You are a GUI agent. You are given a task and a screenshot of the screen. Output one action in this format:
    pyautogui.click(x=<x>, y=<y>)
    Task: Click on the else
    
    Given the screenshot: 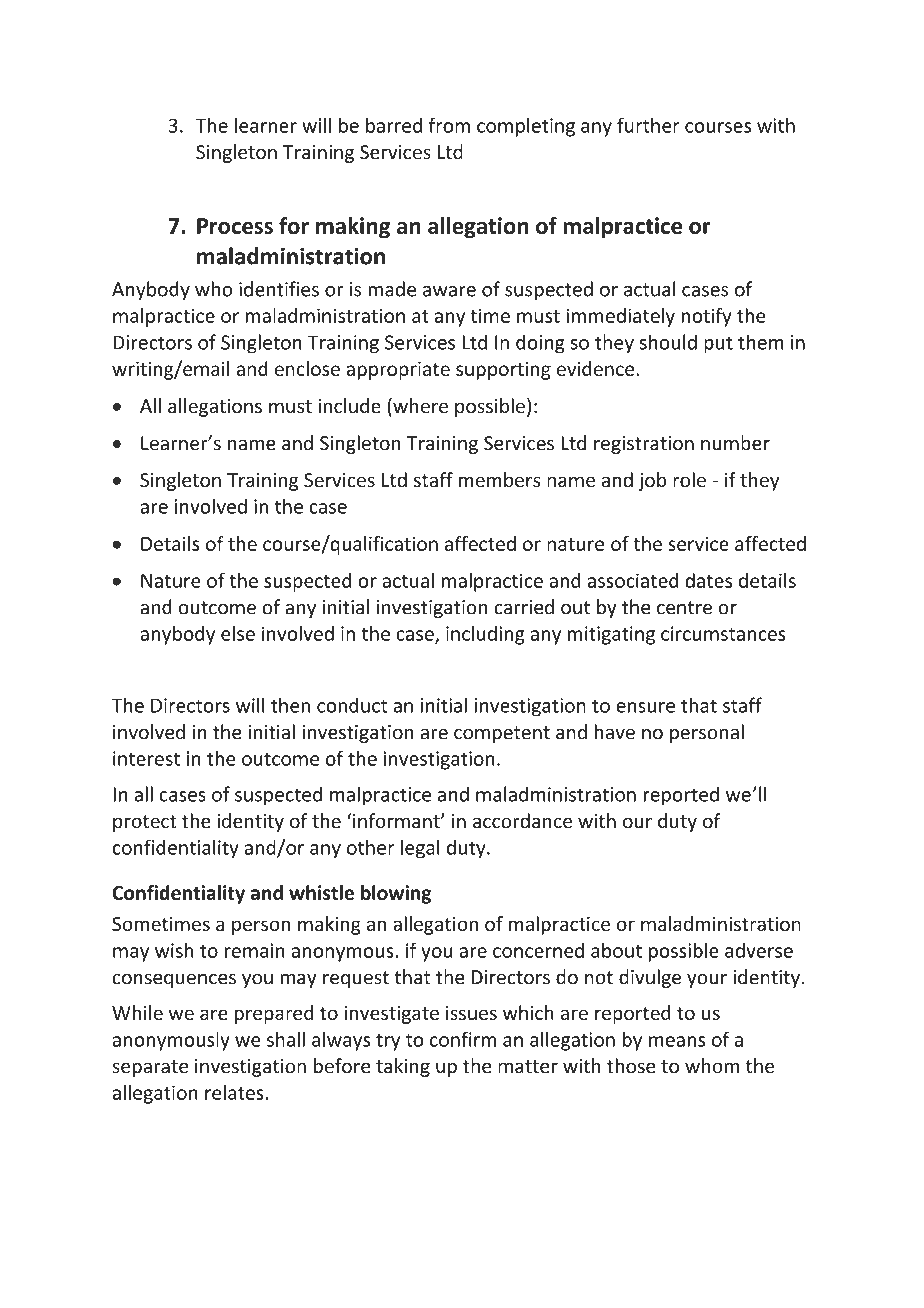 What is the action you would take?
    pyautogui.click(x=238, y=633)
